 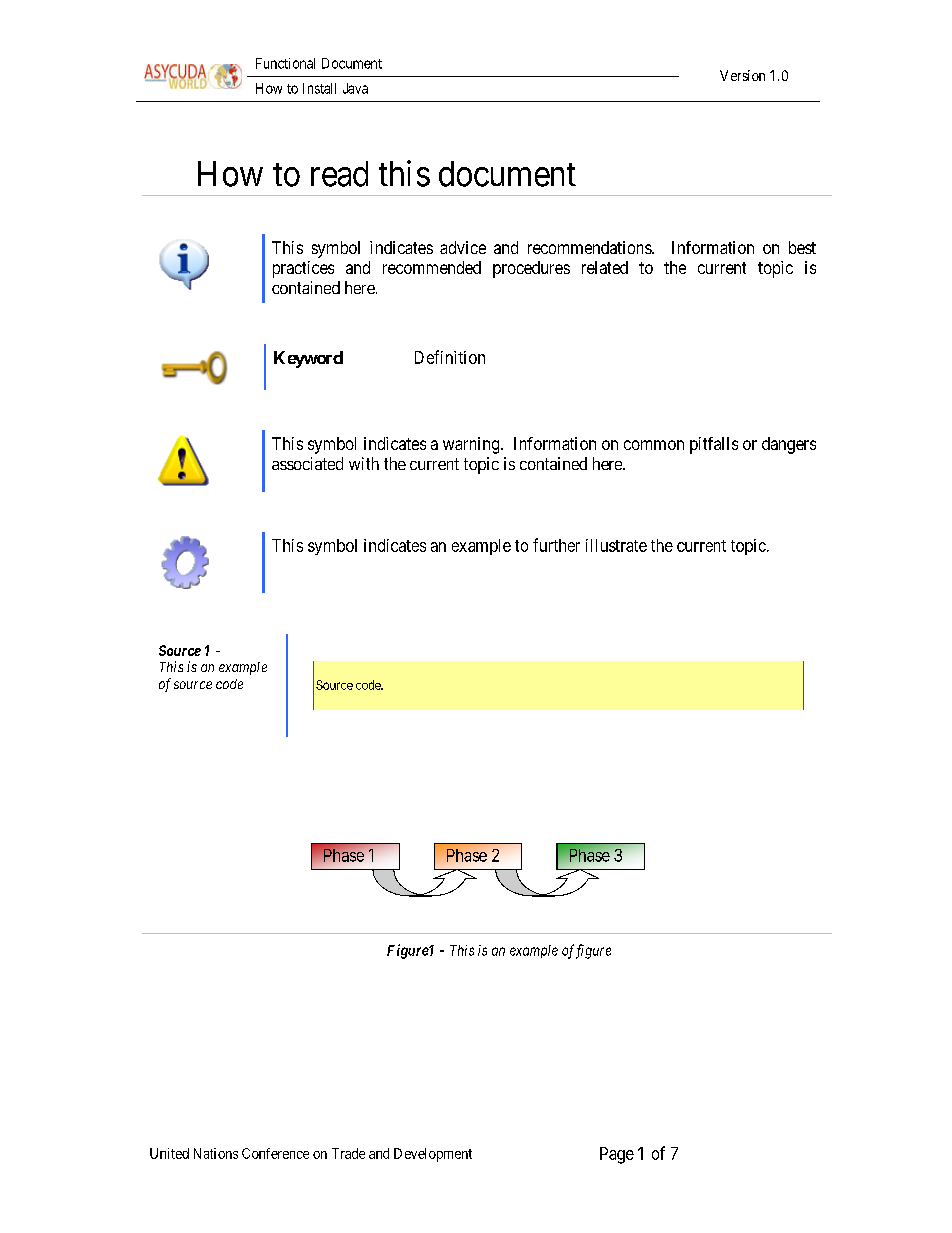 I want to click on Keyword, so click(x=308, y=359).
